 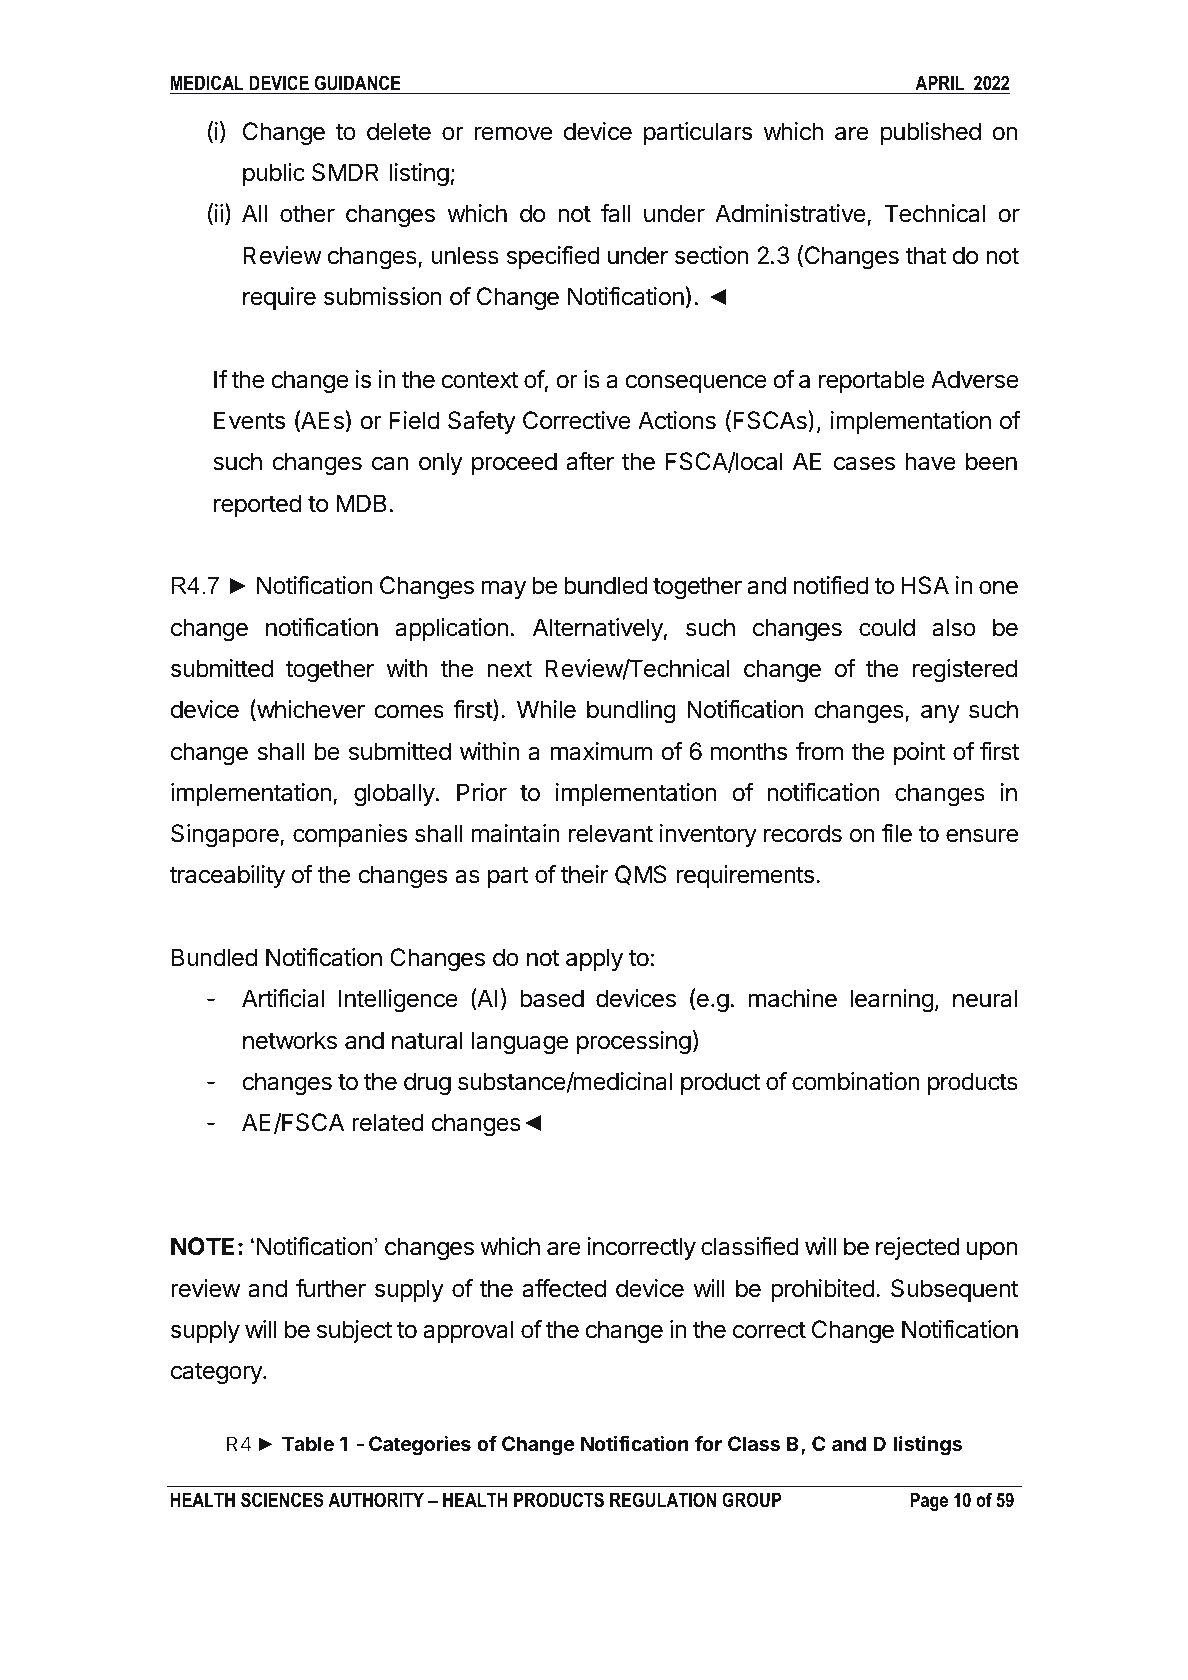 I want to click on reported, so click(x=257, y=505).
